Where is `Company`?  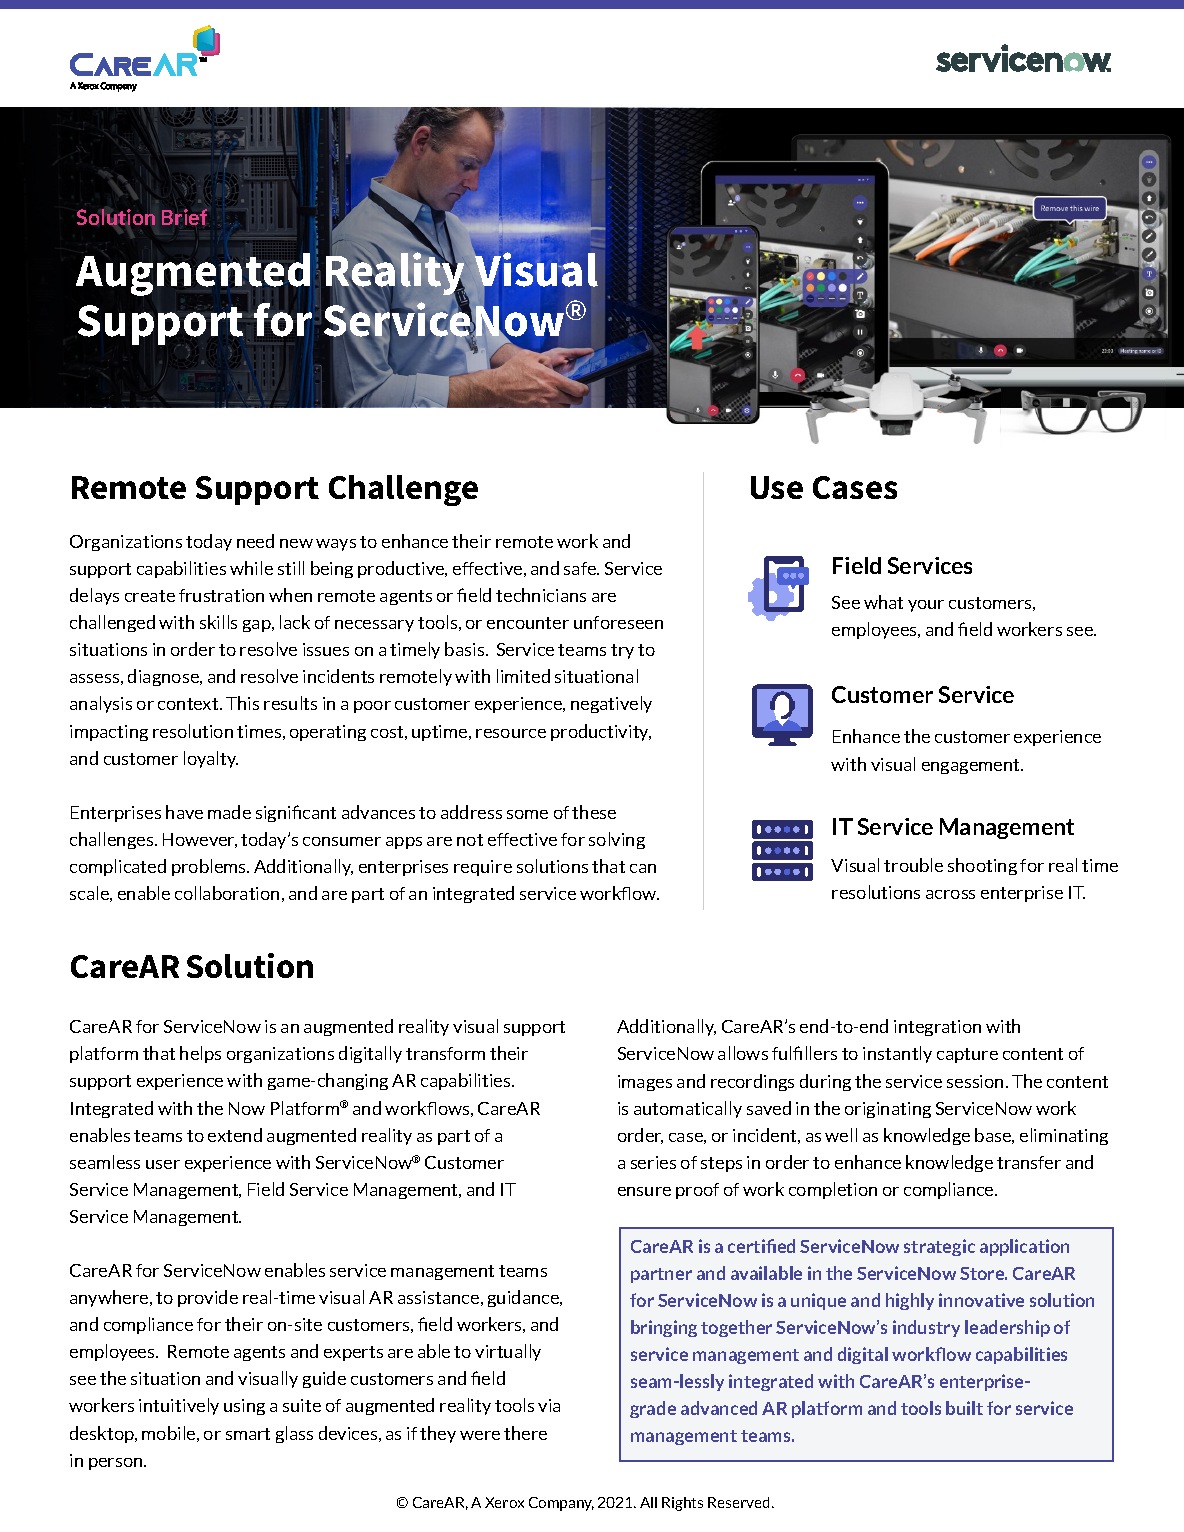
Company is located at coordinates (561, 1504).
